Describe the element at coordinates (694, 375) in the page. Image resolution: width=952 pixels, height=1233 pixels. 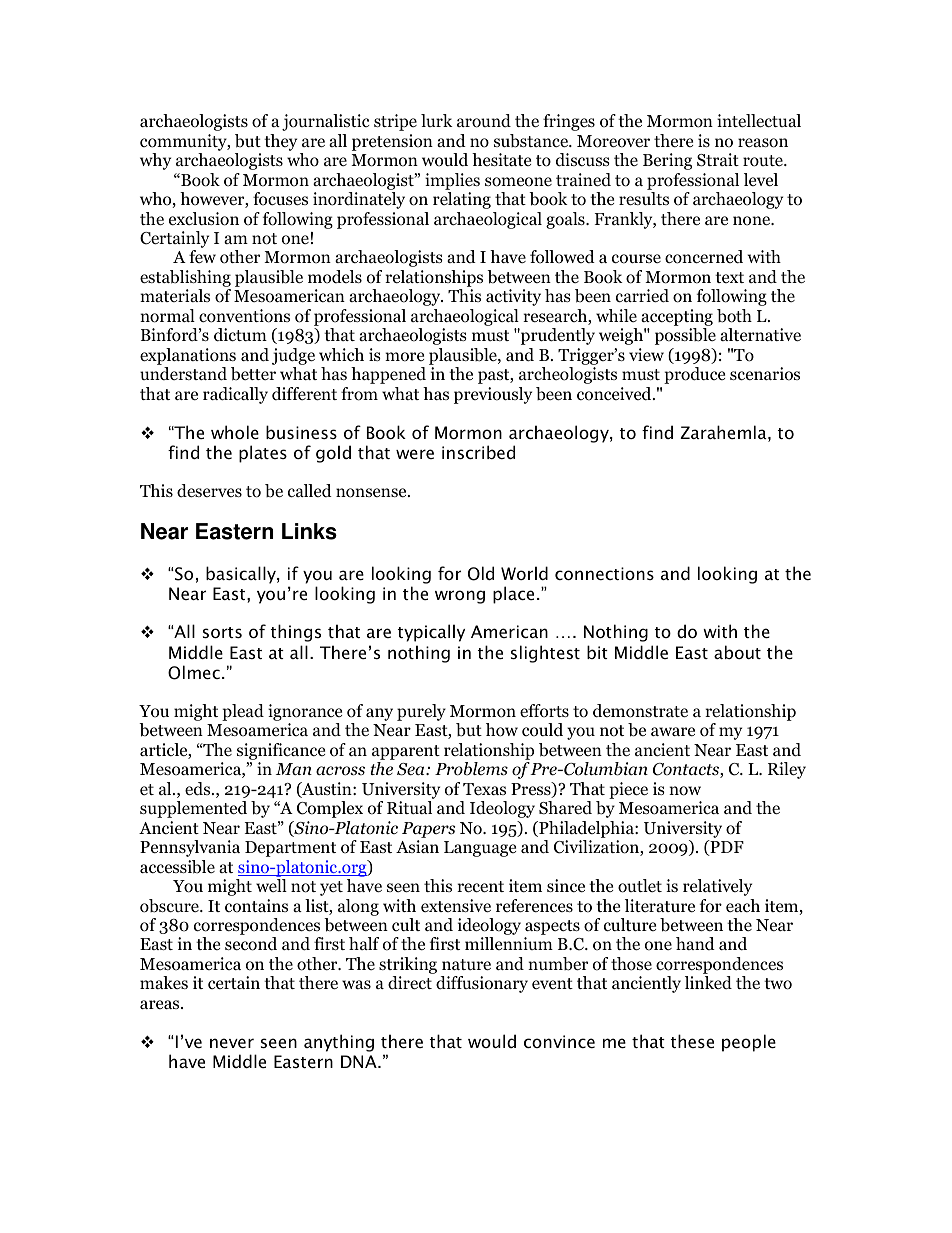
I see `produce` at that location.
